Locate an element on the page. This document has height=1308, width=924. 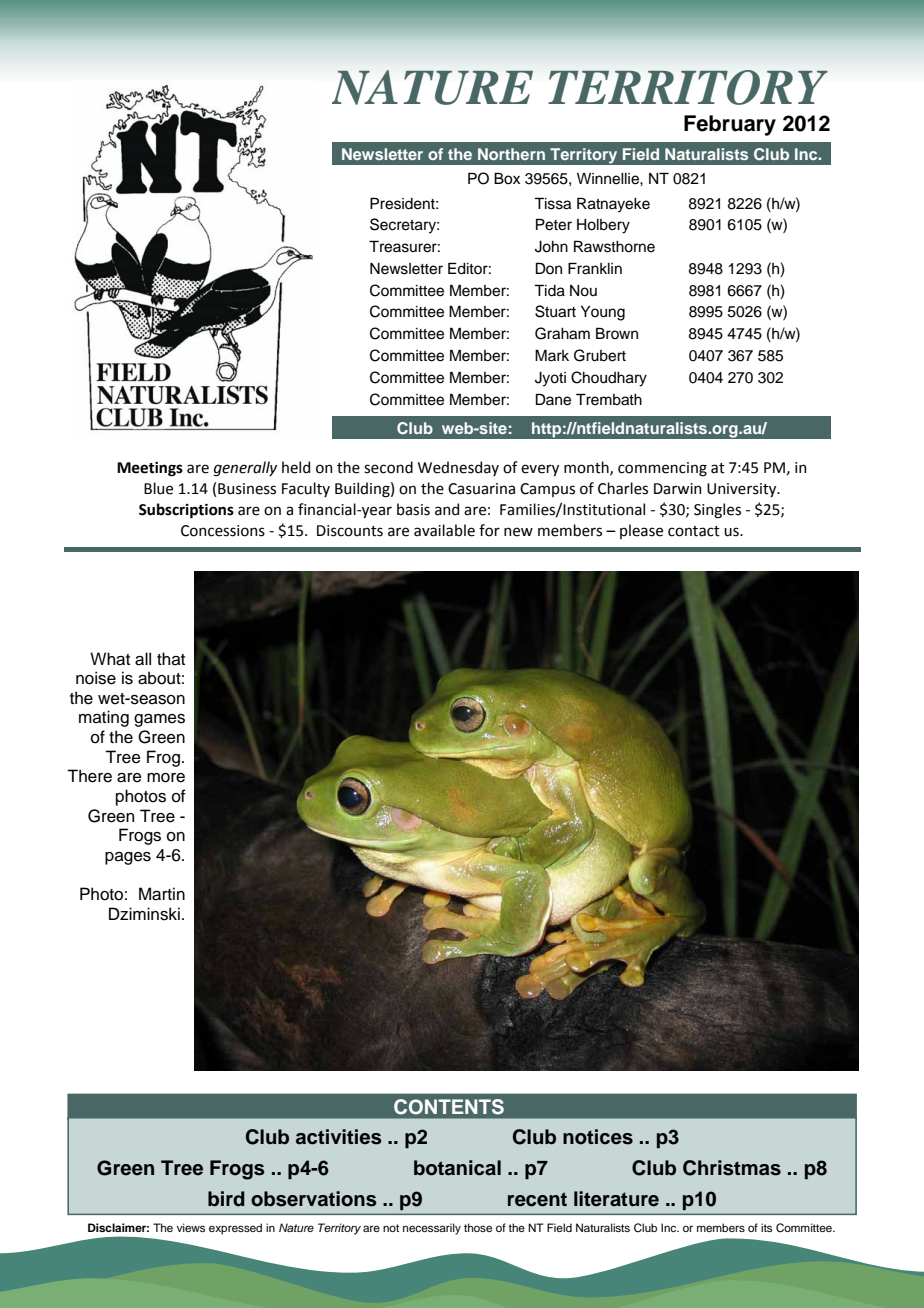
contact is located at coordinates (694, 531).
